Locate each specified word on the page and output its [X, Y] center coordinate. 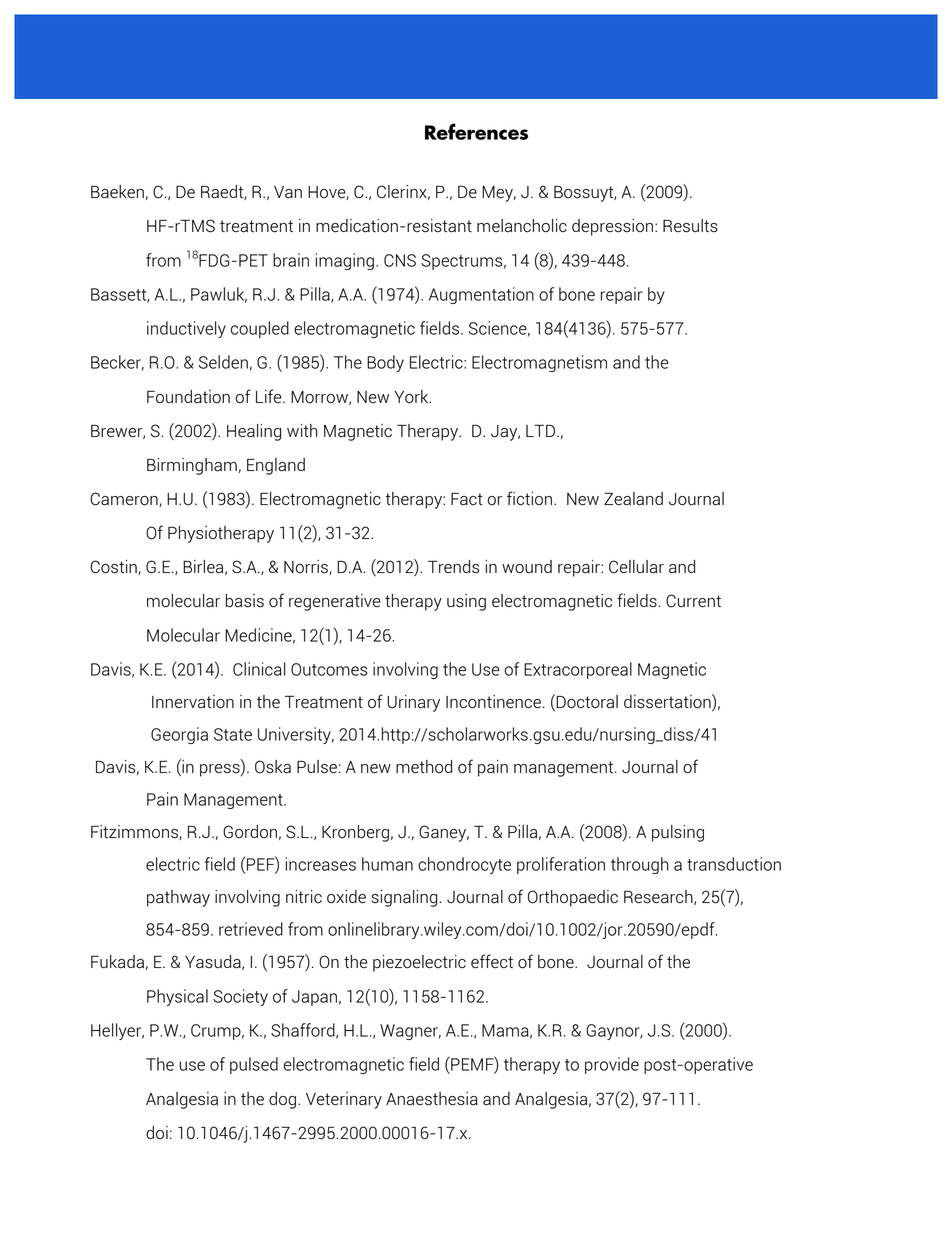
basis [245, 601]
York [412, 397]
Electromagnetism [539, 363]
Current [693, 601]
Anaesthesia [432, 1099]
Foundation [188, 397]
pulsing [678, 833]
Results [690, 226]
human [387, 864]
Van [288, 192]
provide [612, 1065]
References [476, 131]
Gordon [250, 832]
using [466, 602]
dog [284, 1100]
